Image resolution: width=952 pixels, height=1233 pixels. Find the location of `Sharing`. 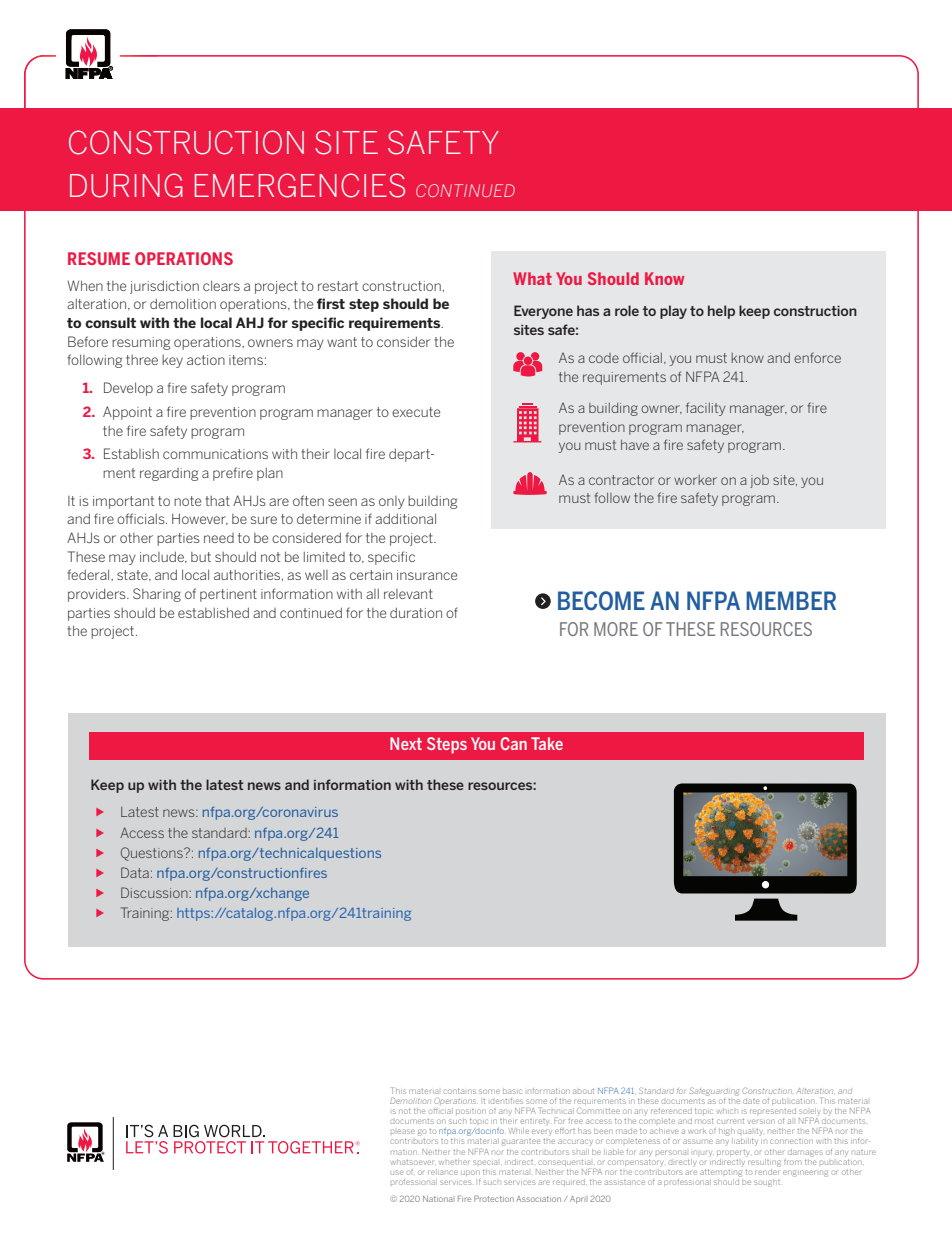

Sharing is located at coordinates (157, 595).
